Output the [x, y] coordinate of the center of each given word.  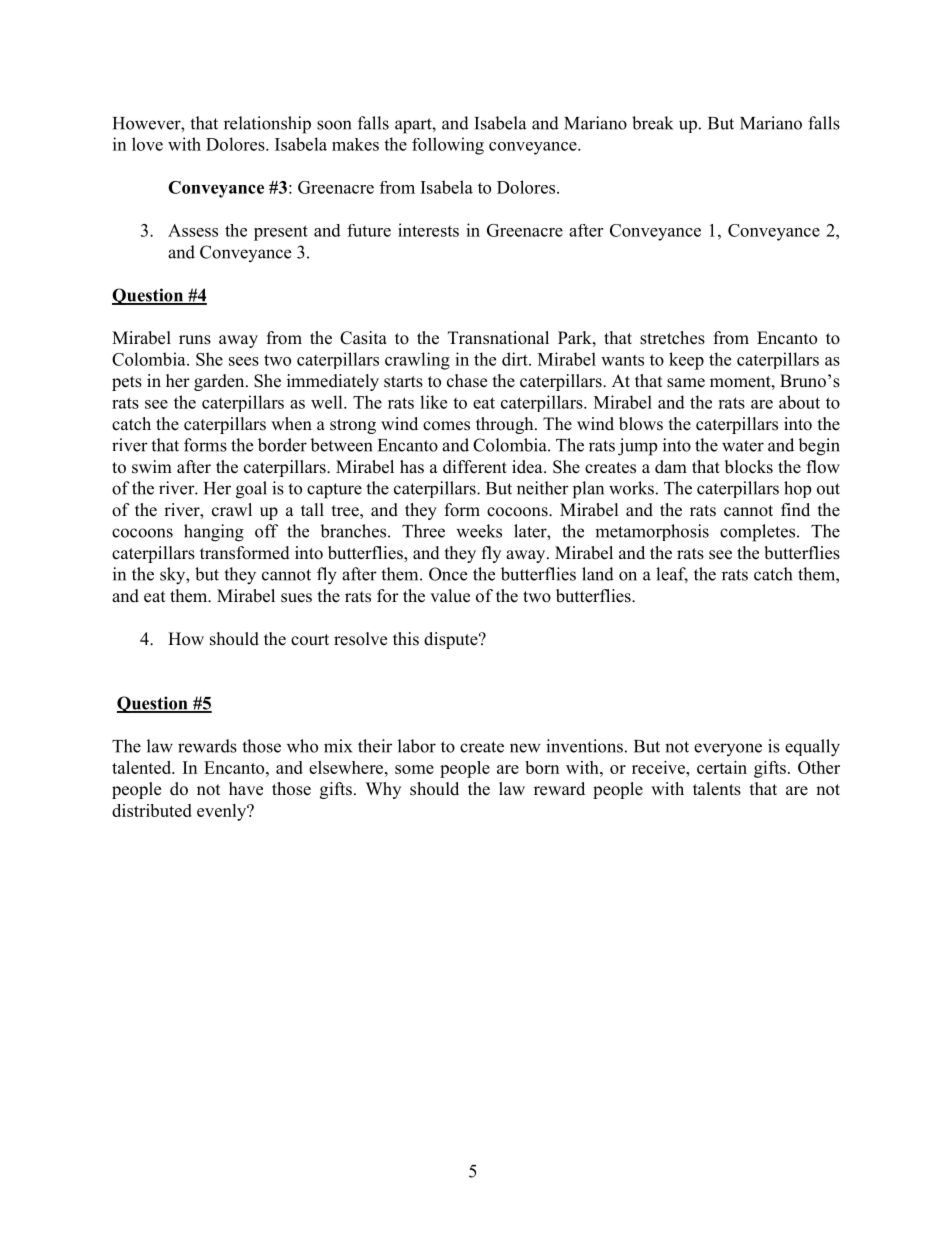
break [652, 123]
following [448, 146]
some [414, 769]
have [246, 789]
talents [717, 789]
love [147, 144]
